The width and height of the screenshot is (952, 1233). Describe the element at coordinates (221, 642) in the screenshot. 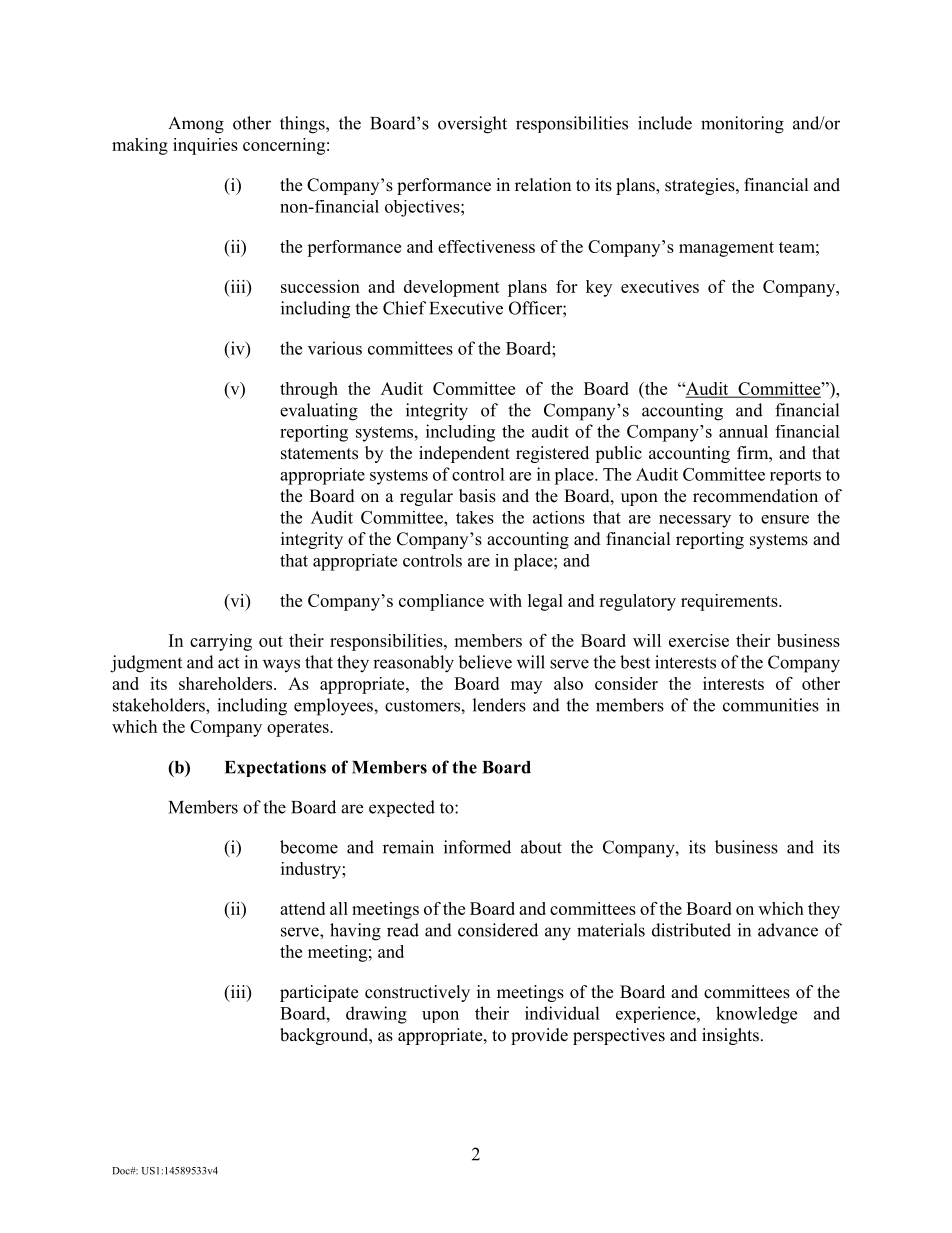

I see `carrying` at that location.
